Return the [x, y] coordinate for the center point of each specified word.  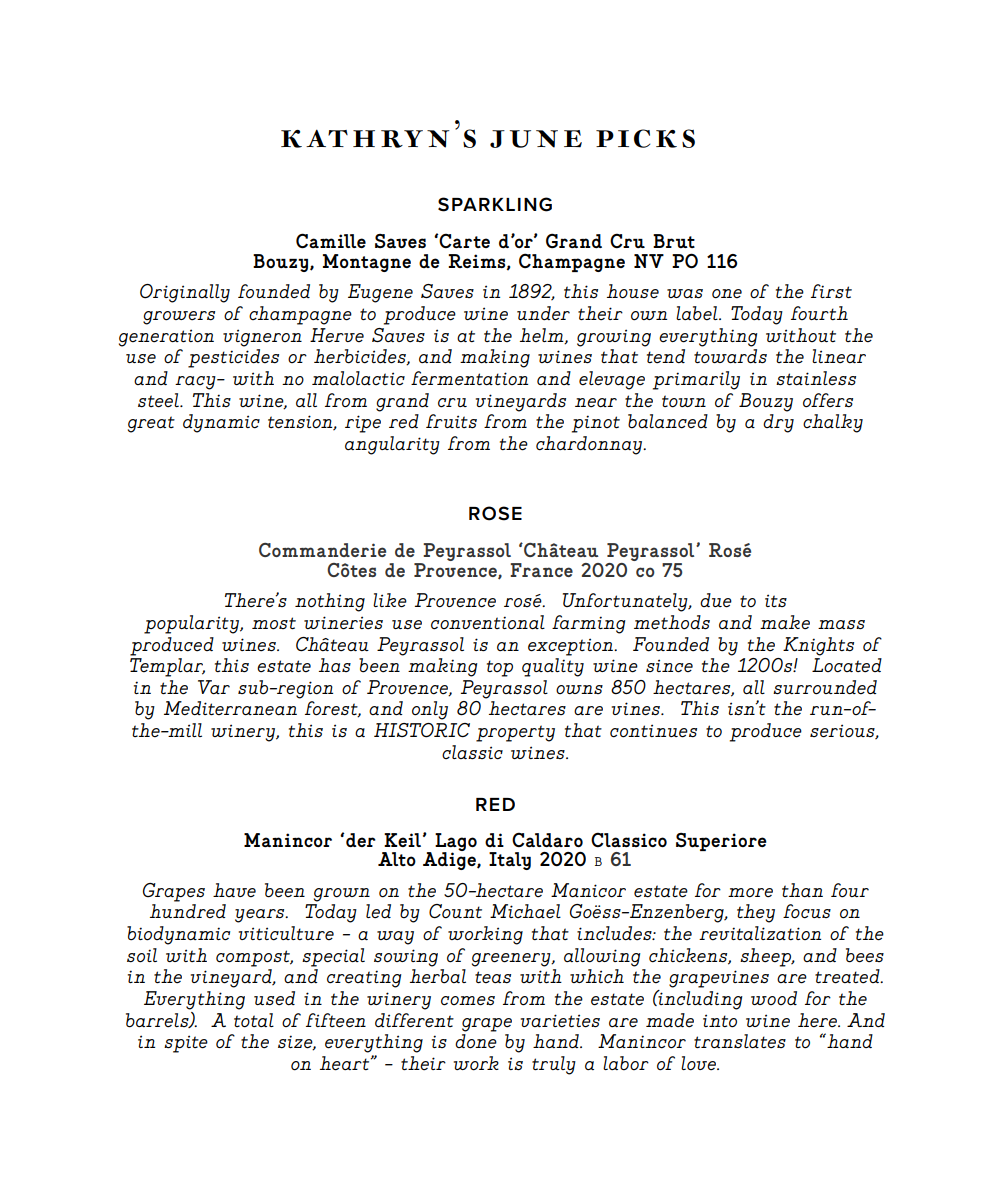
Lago [456, 843]
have [234, 890]
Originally [185, 293]
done [476, 1041]
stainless [816, 378]
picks [645, 138]
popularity [192, 624]
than [802, 890]
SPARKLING [495, 204]
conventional [488, 622]
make [785, 622]
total [254, 1020]
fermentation [469, 378]
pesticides [233, 358]
